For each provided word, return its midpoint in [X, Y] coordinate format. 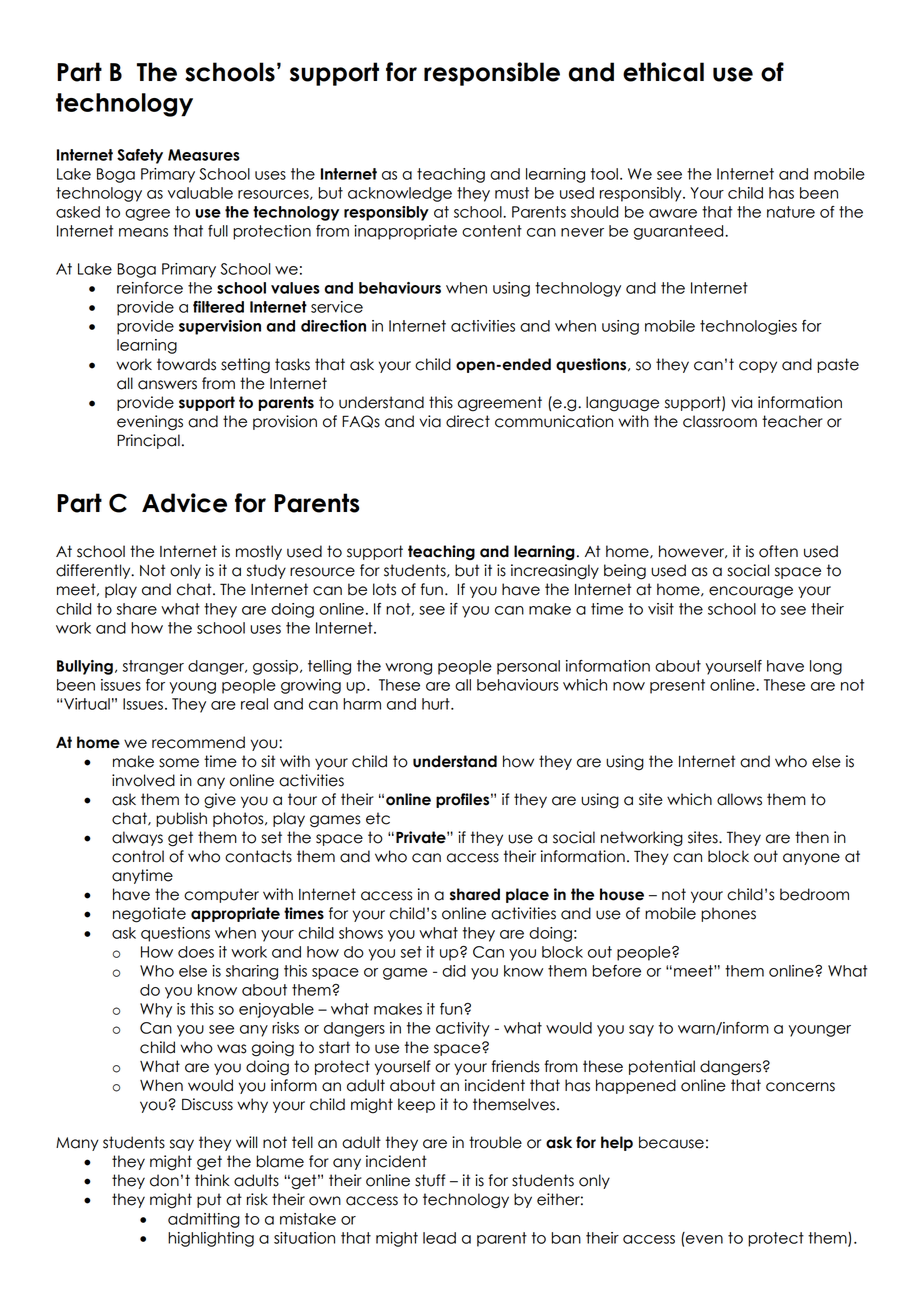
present [677, 686]
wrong [408, 669]
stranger [153, 667]
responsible [492, 74]
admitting [204, 1220]
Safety [140, 156]
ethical [663, 72]
